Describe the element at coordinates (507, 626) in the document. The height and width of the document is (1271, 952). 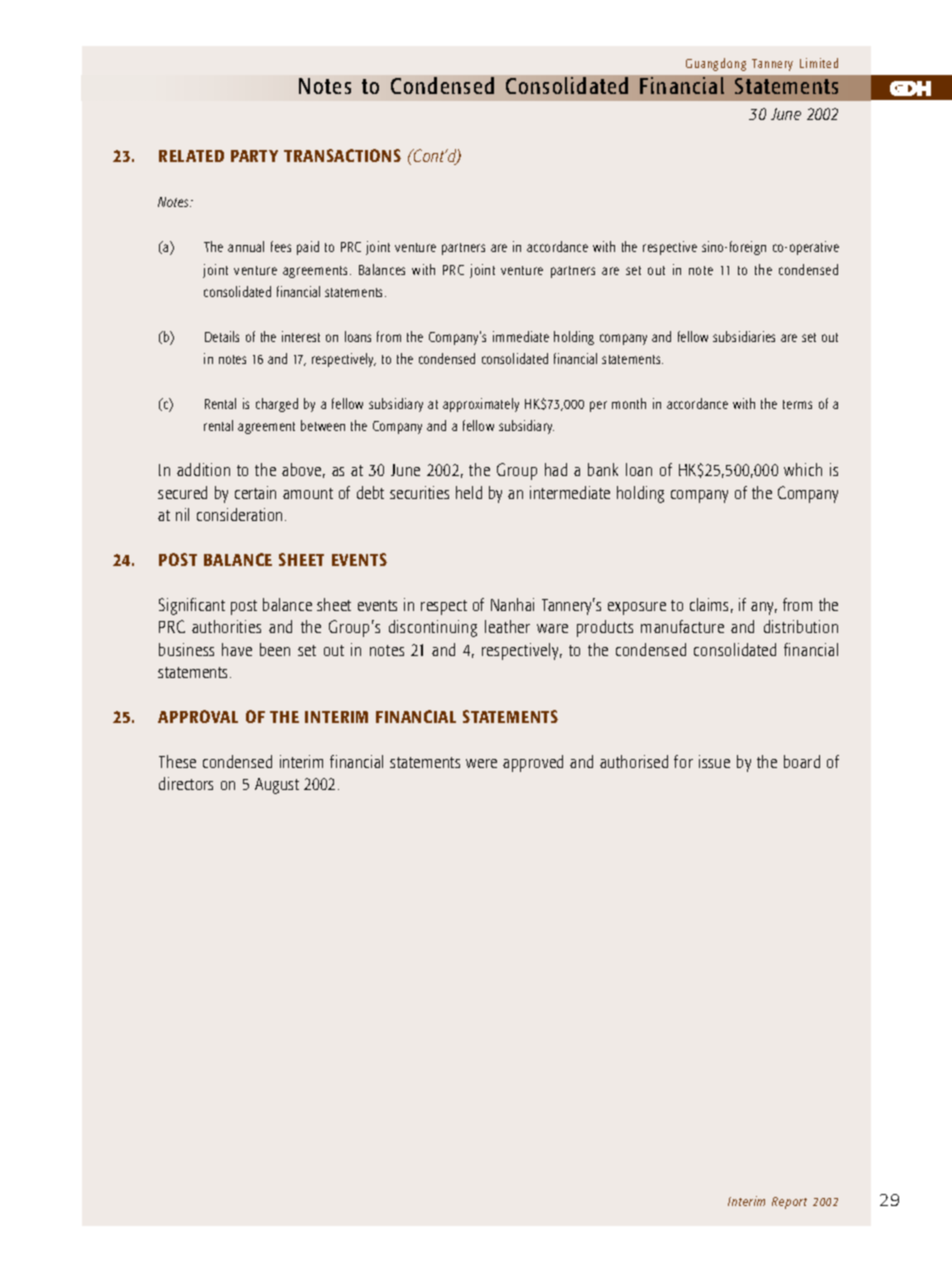
I see `leather` at that location.
